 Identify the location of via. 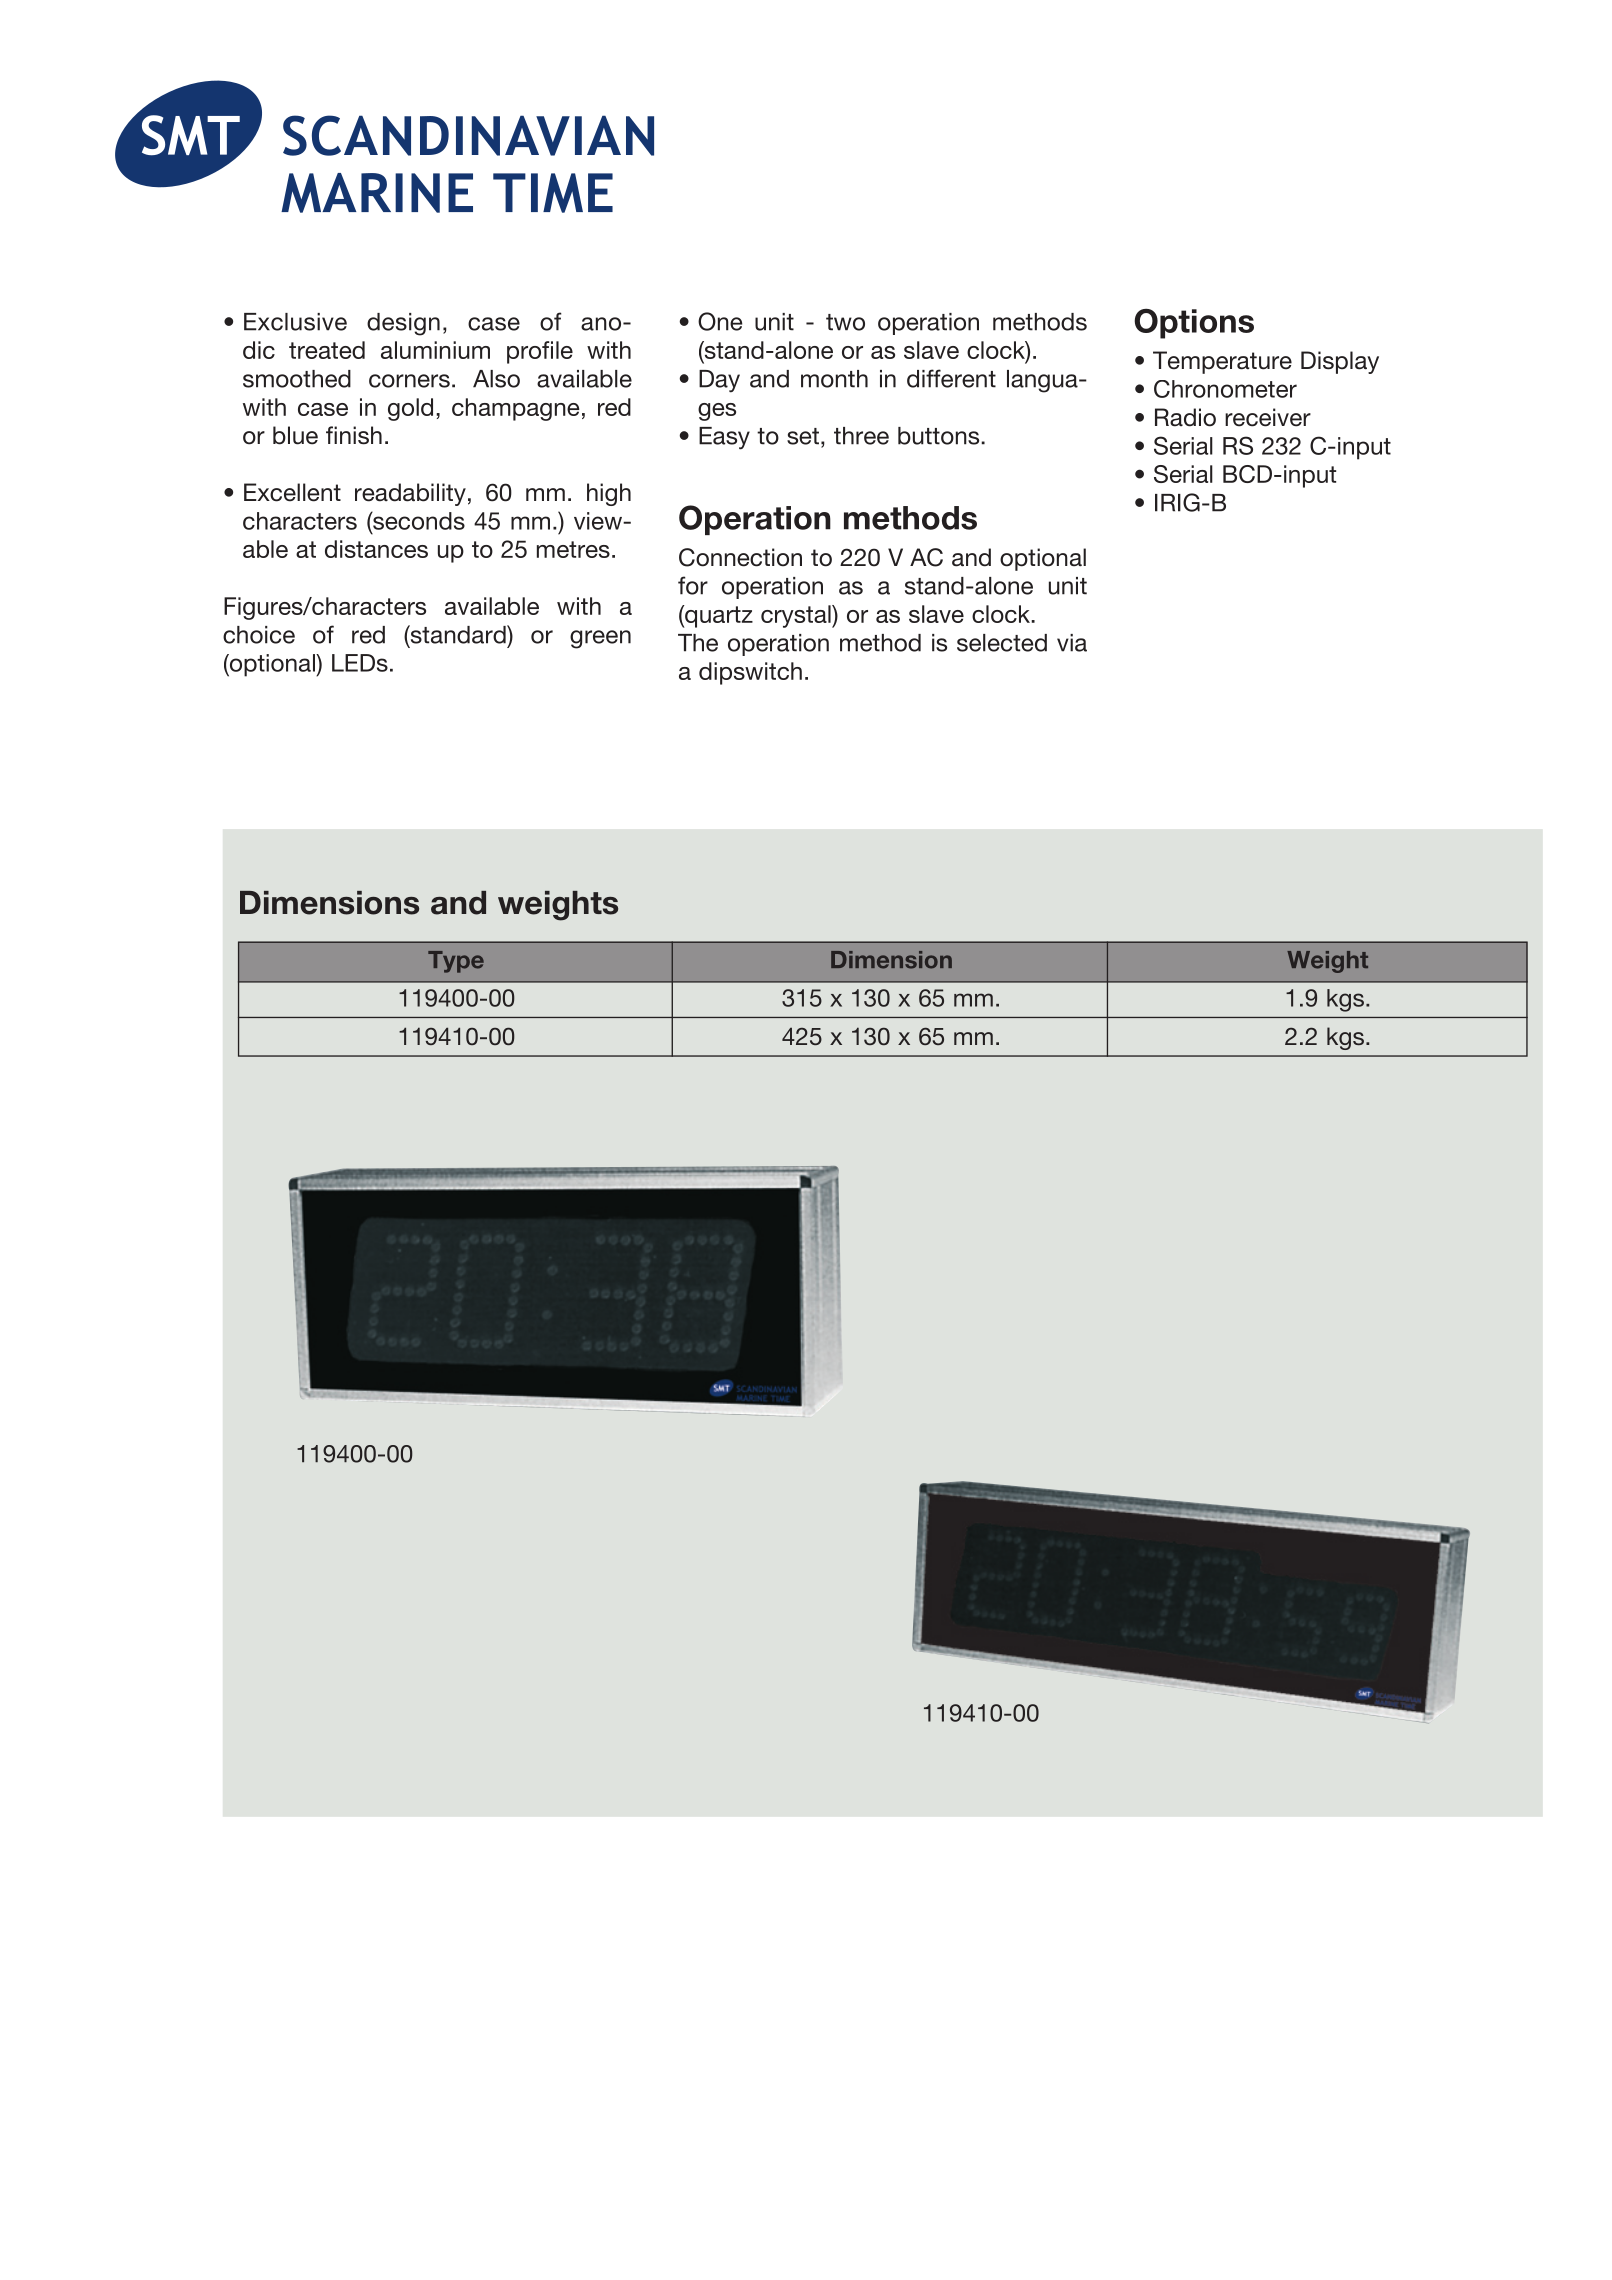
(1072, 643).
